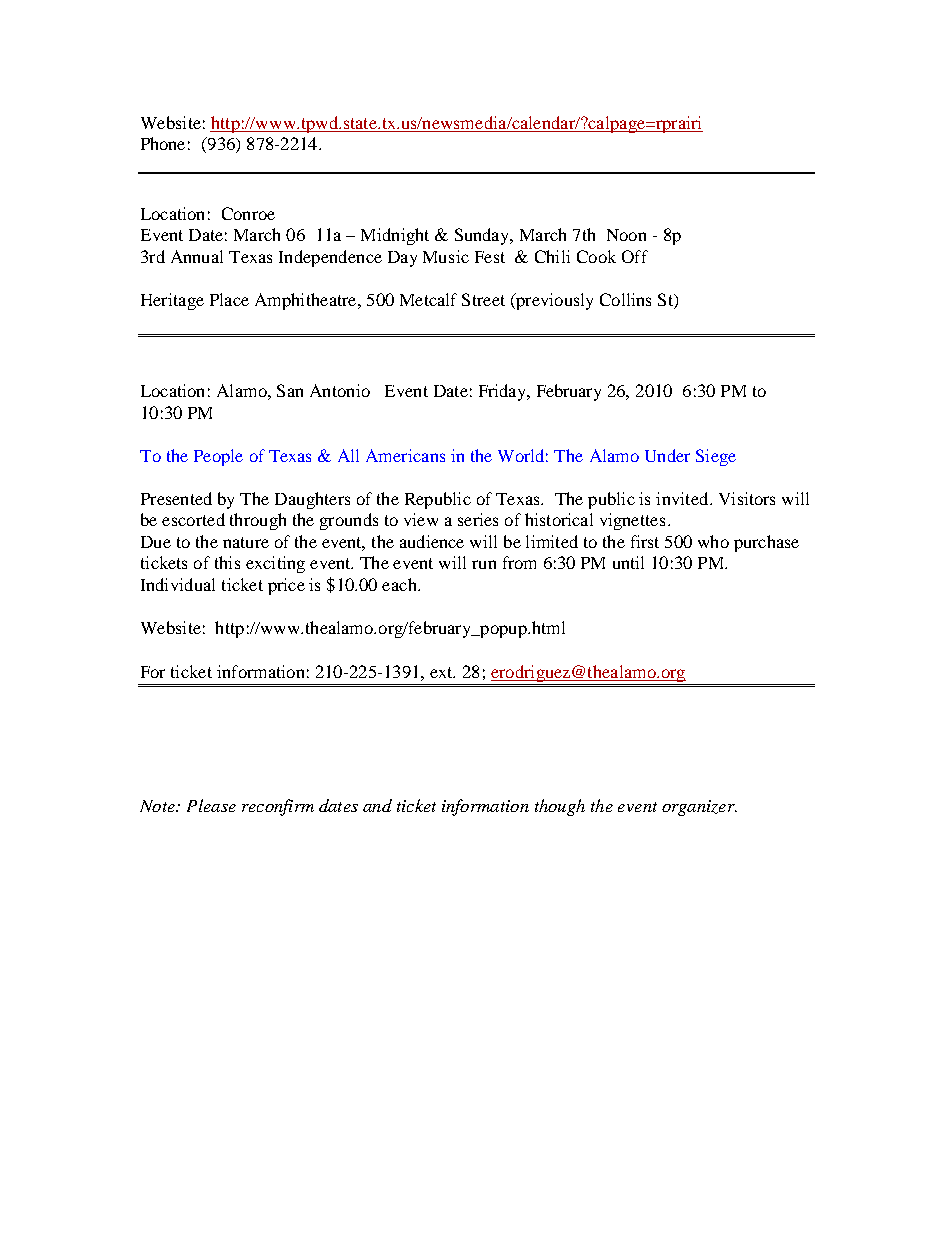 The width and height of the screenshot is (952, 1233). Describe the element at coordinates (667, 455) in the screenshot. I see `Under` at that location.
